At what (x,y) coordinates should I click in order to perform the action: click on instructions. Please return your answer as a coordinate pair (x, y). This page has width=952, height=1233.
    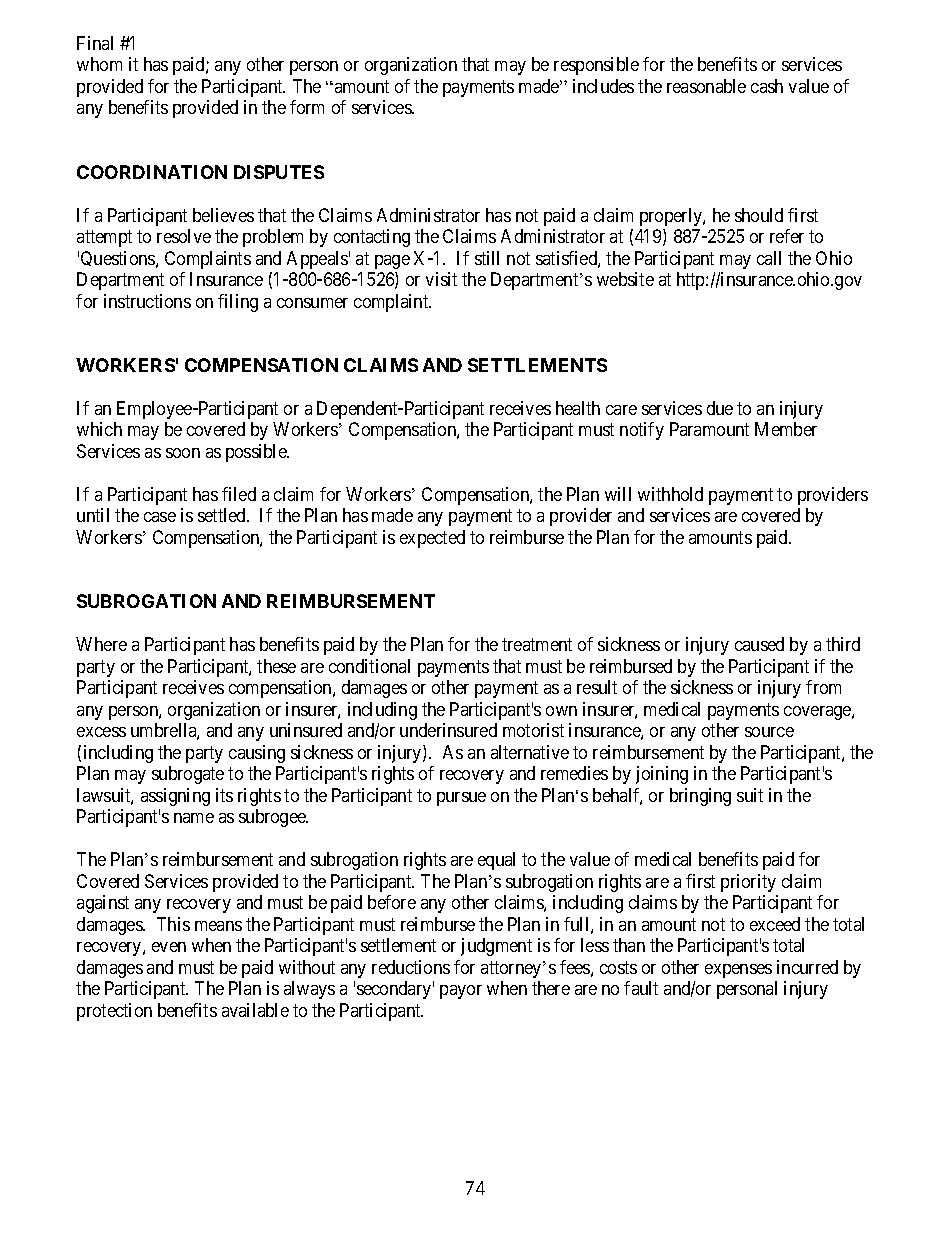
    Looking at the image, I should click on (147, 301).
